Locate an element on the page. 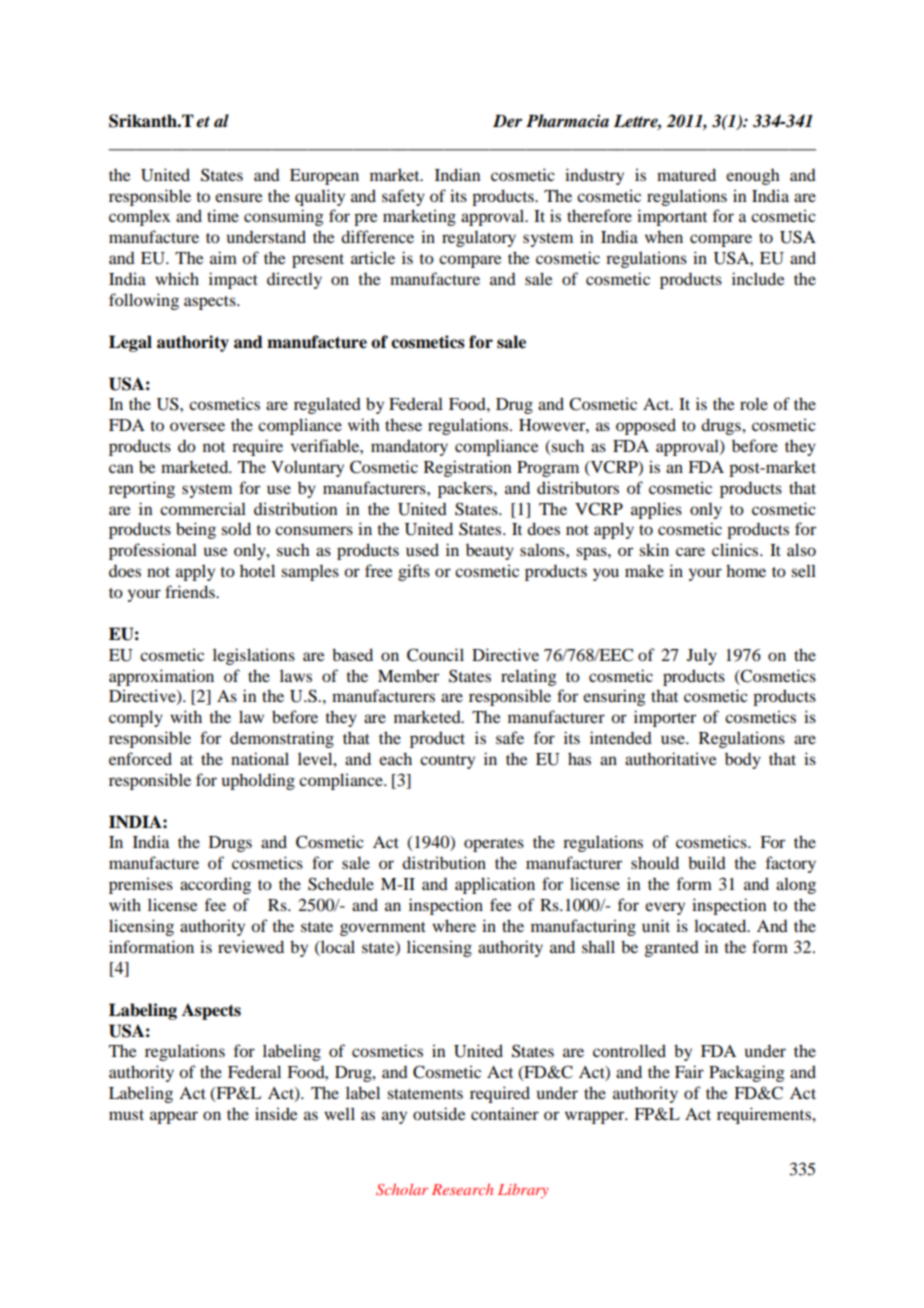  regulatory is located at coordinates (479, 238).
